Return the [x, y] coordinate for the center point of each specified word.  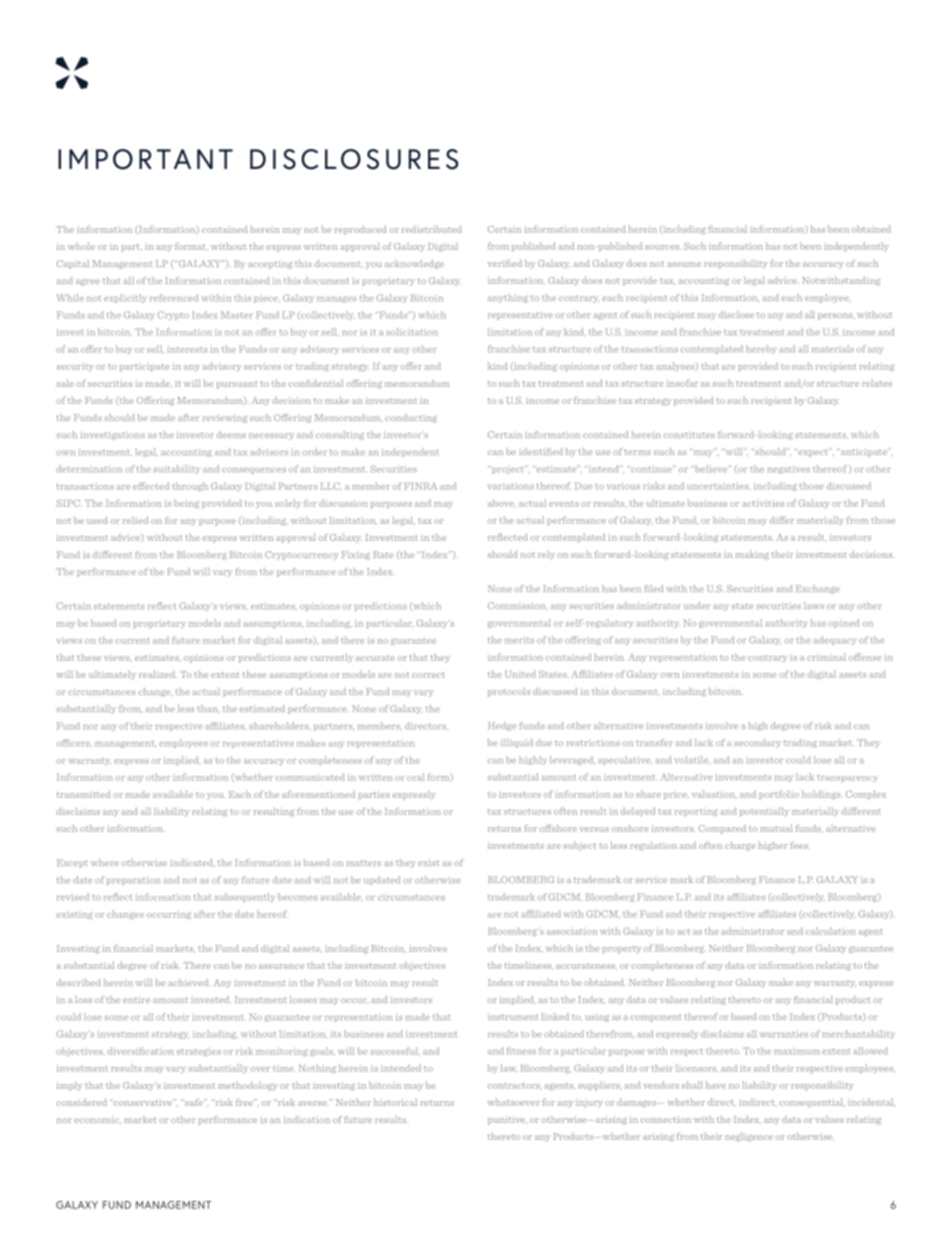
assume [684, 264]
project [508, 469]
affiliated [541, 914]
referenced [174, 298]
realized [158, 674]
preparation [133, 880]
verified [505, 263]
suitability [176, 469]
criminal [826, 657]
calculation [831, 931]
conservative [143, 1102]
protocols [509, 692]
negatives [789, 470]
